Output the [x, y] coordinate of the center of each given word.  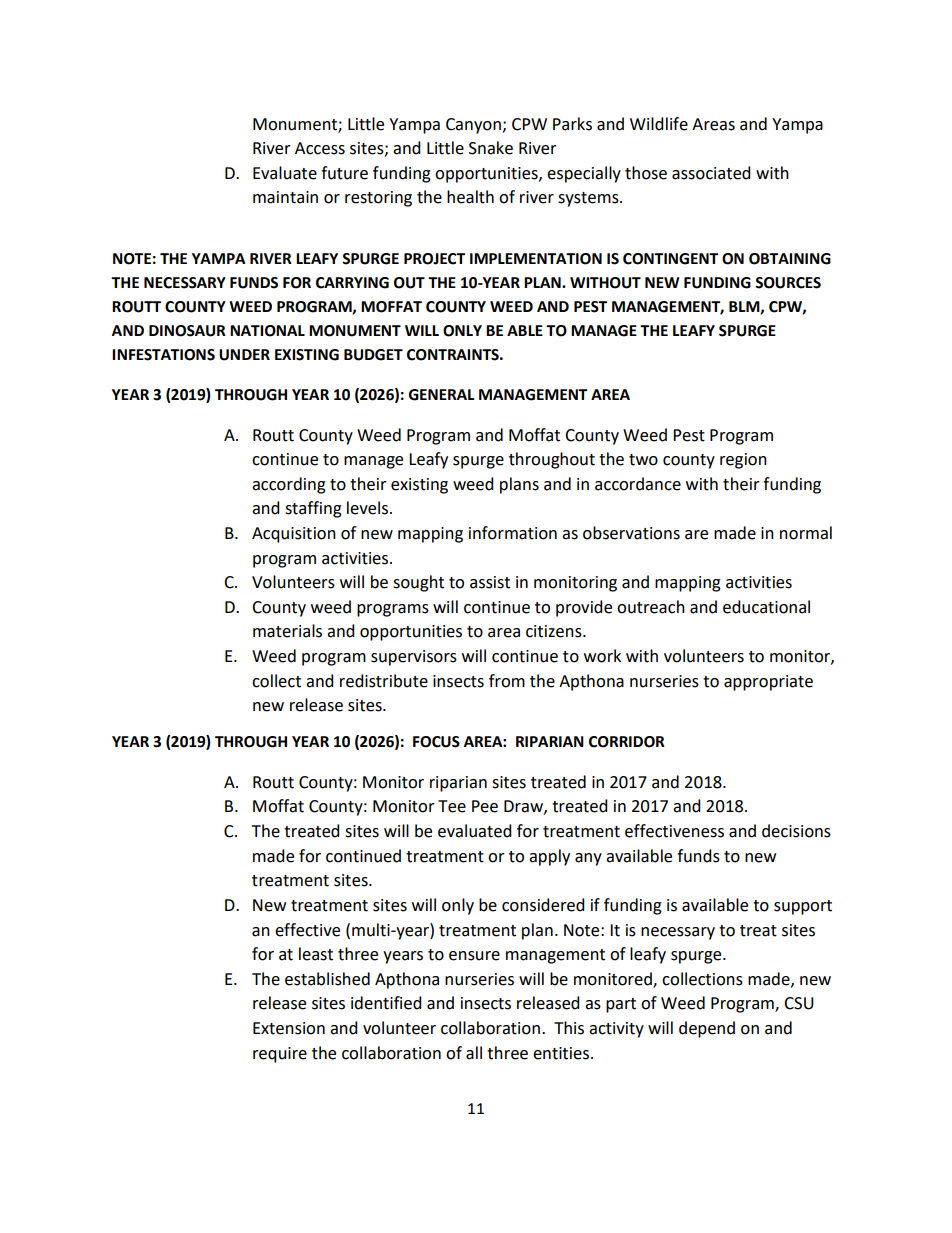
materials [287, 631]
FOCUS [436, 742]
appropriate [768, 683]
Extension [289, 1028]
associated [711, 173]
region [743, 461]
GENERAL [442, 395]
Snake [491, 148]
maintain [285, 197]
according [289, 485]
